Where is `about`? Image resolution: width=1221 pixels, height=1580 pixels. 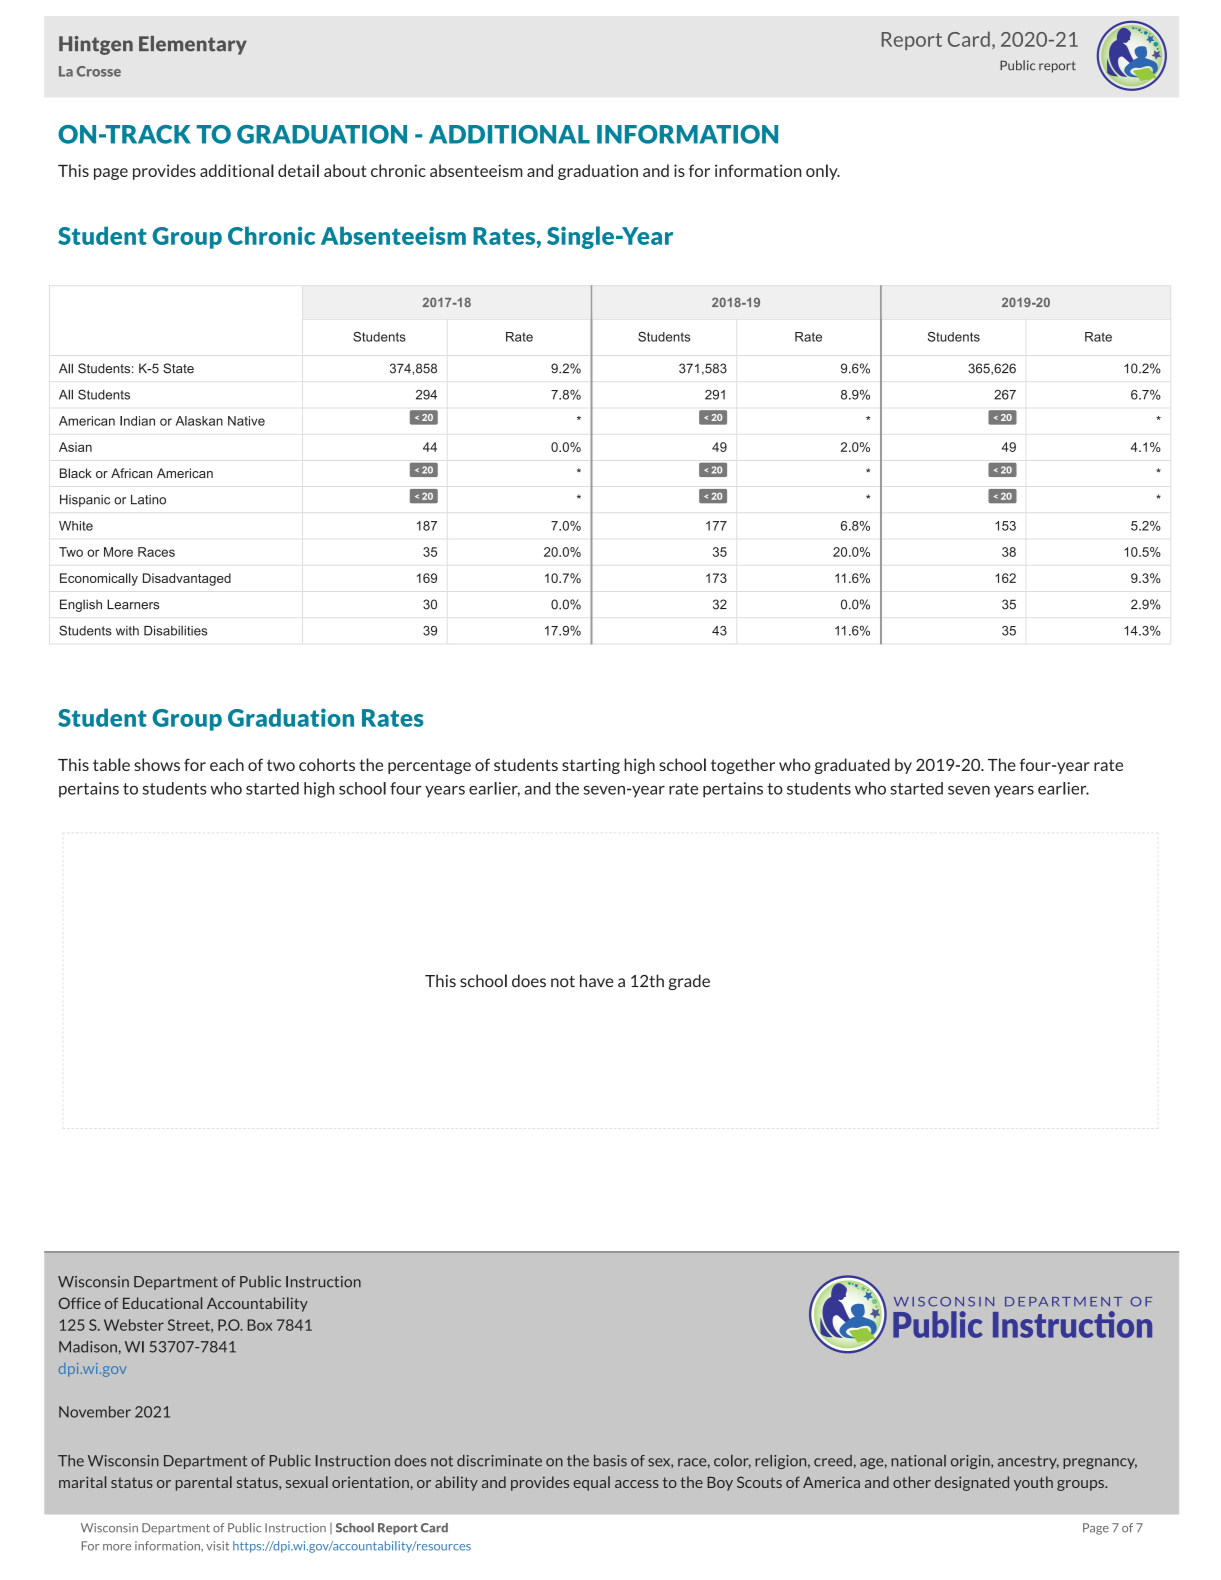 about is located at coordinates (345, 170).
